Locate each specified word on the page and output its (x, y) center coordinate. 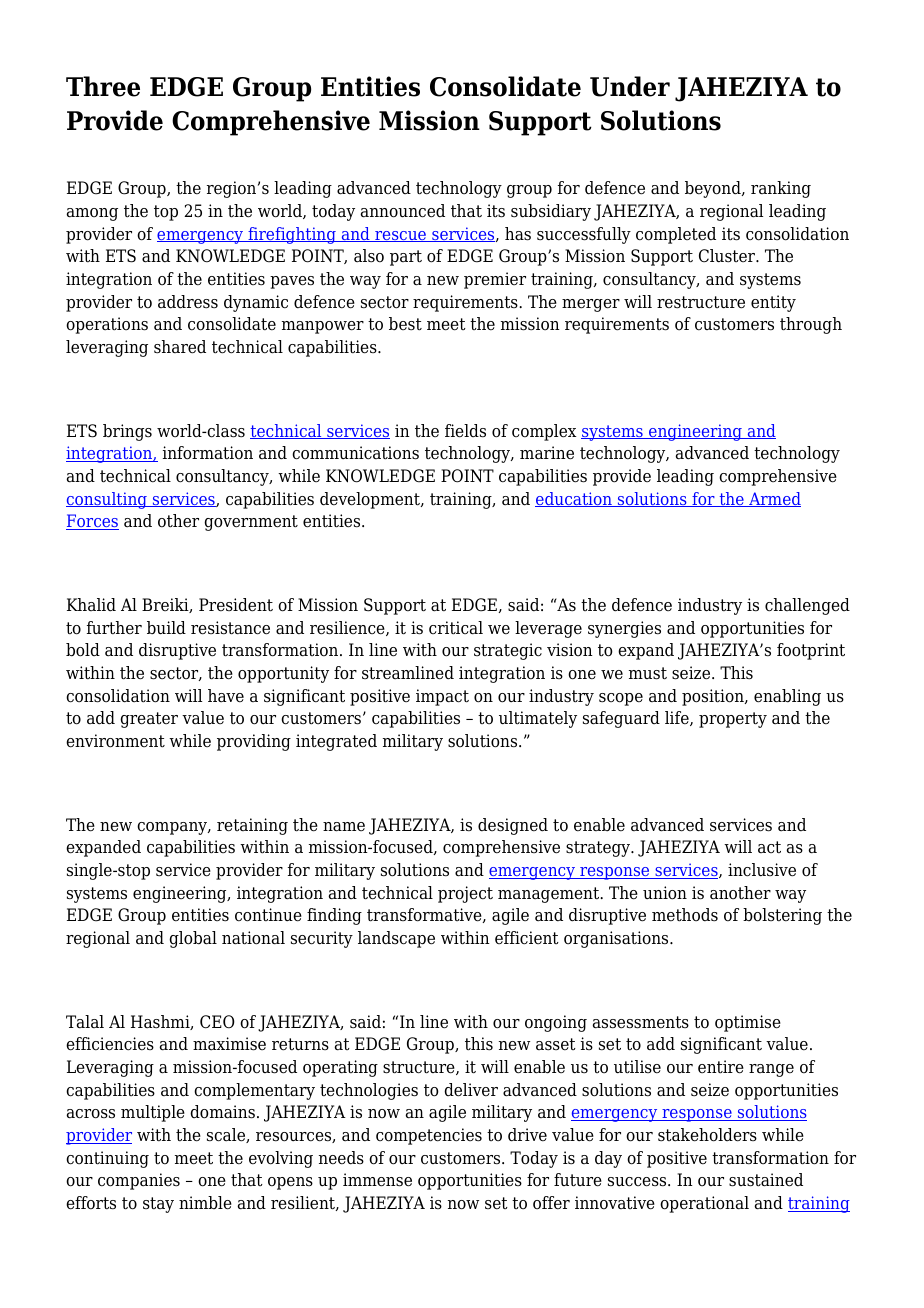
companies (139, 1181)
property (733, 720)
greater (149, 720)
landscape (396, 939)
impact (442, 697)
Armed (774, 499)
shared (180, 347)
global (193, 939)
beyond (714, 189)
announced (403, 211)
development (371, 500)
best (405, 324)
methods (685, 915)
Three (103, 86)
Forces (92, 522)
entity (773, 303)
